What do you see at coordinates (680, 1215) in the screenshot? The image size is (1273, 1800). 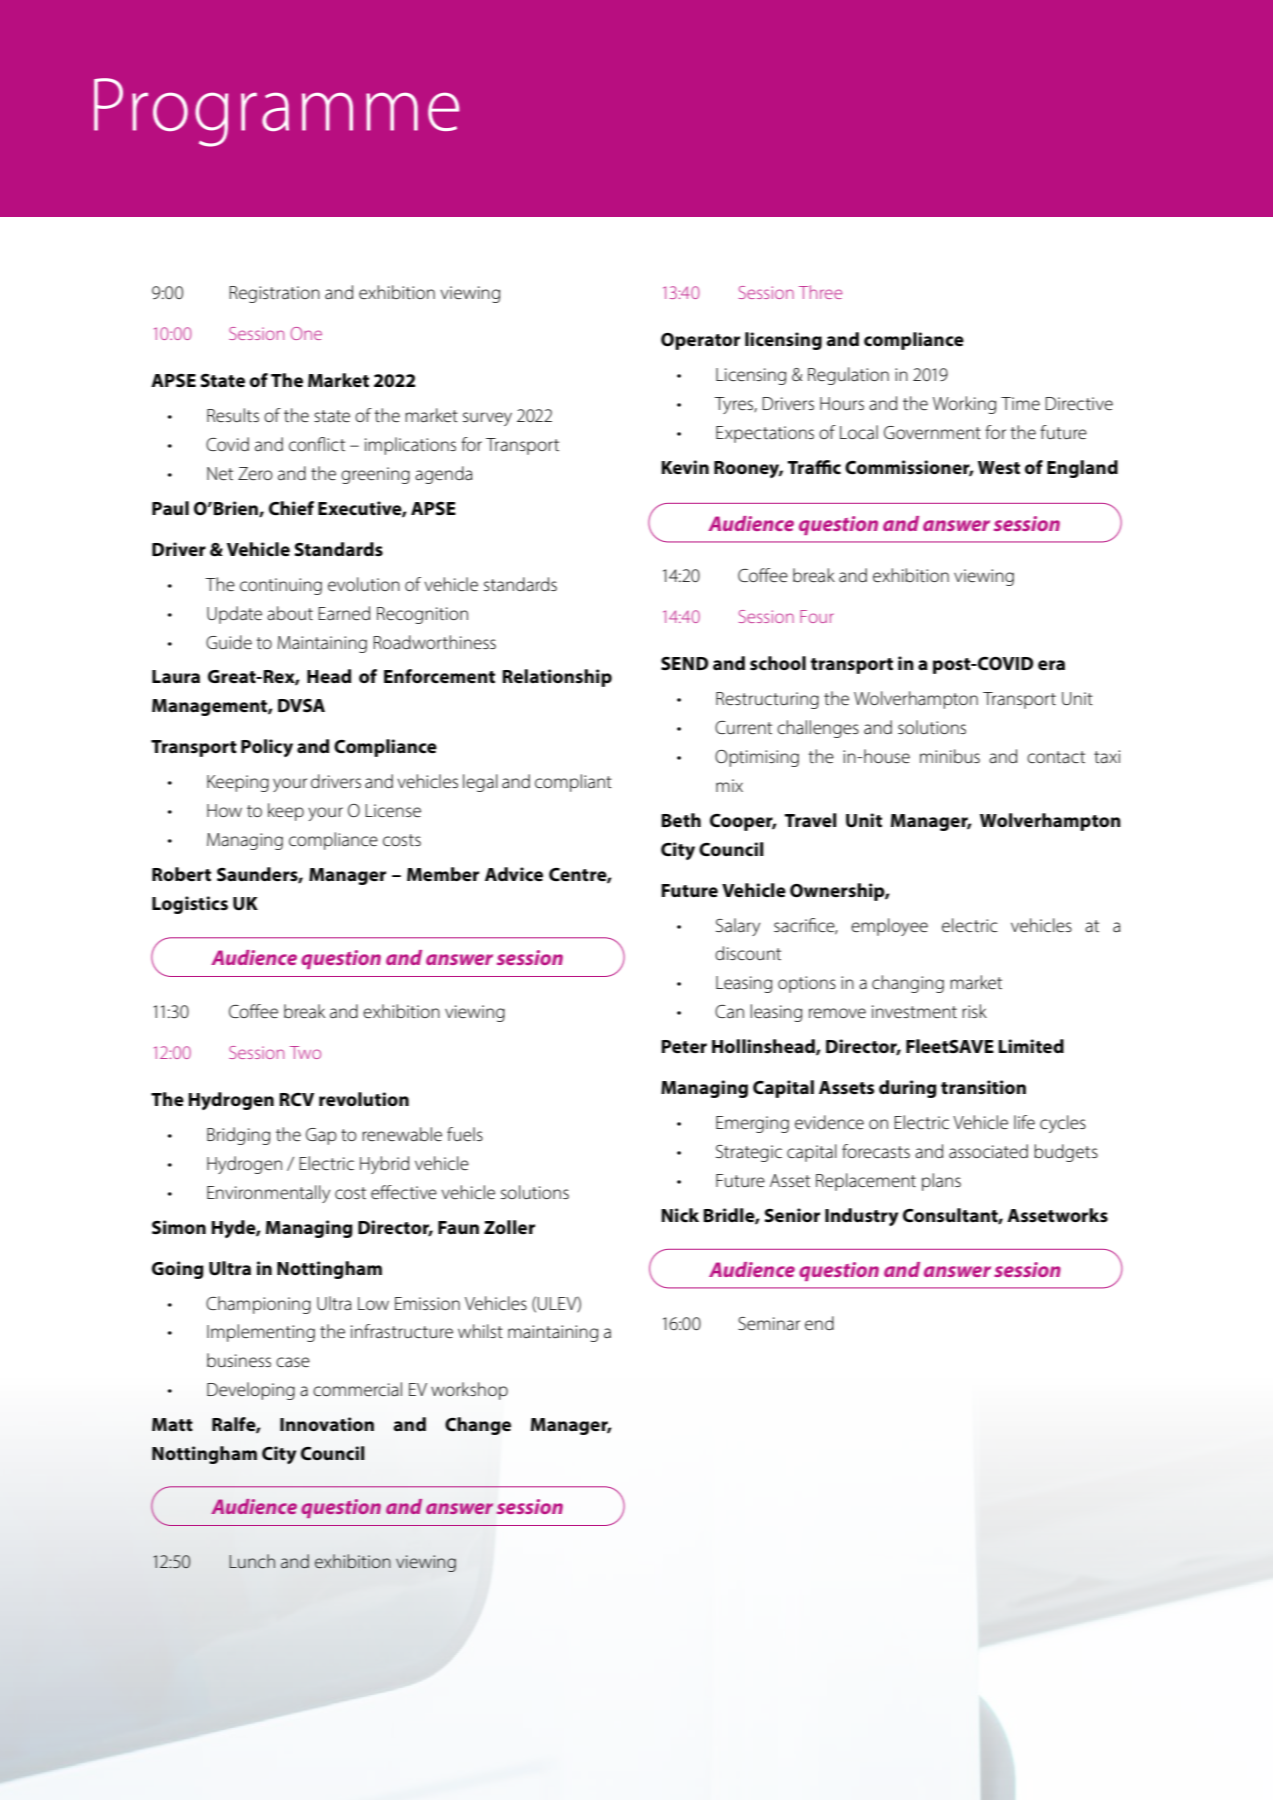 I see `Nick` at bounding box center [680, 1215].
